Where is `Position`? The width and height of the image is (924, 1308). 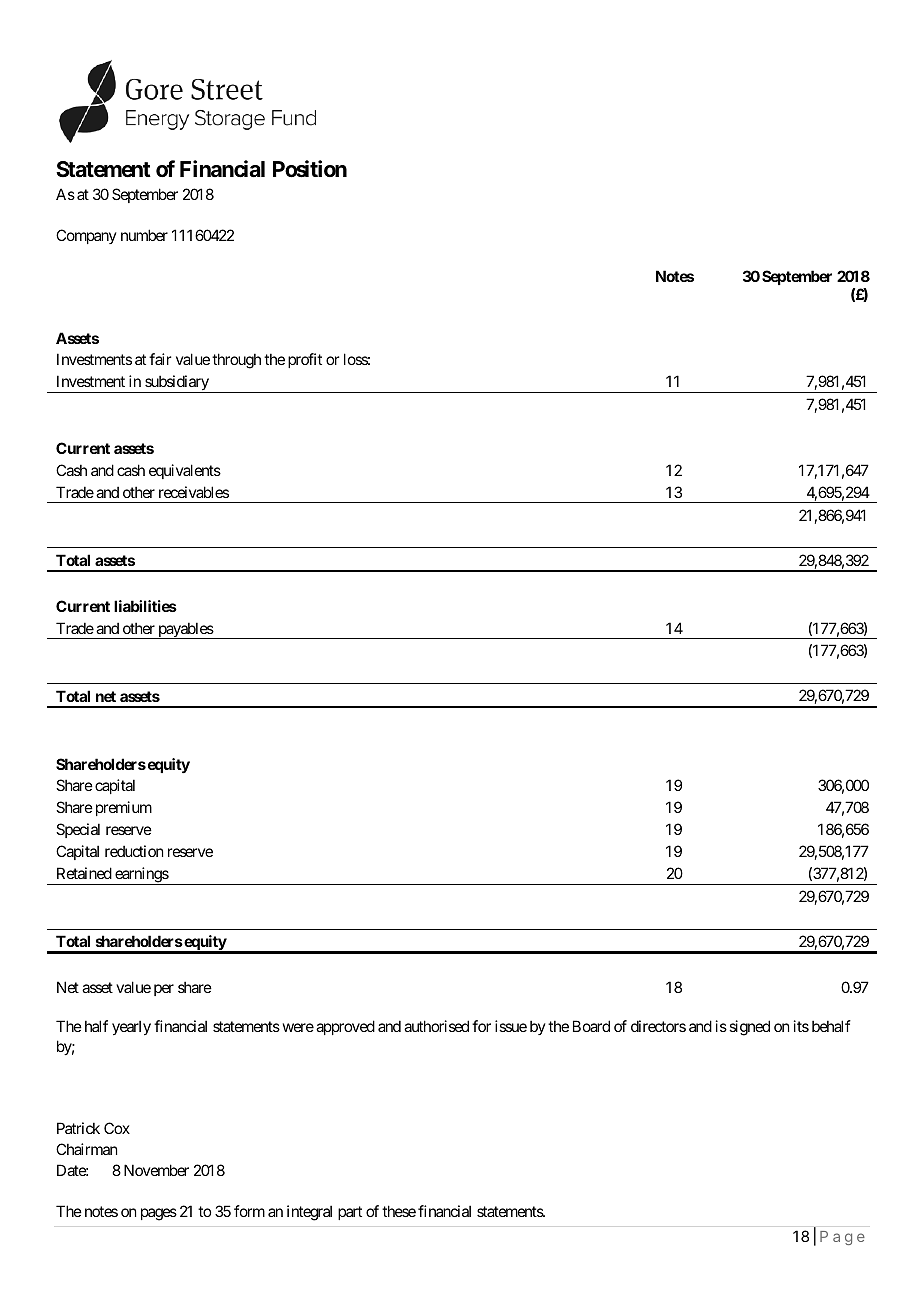 Position is located at coordinates (310, 169).
